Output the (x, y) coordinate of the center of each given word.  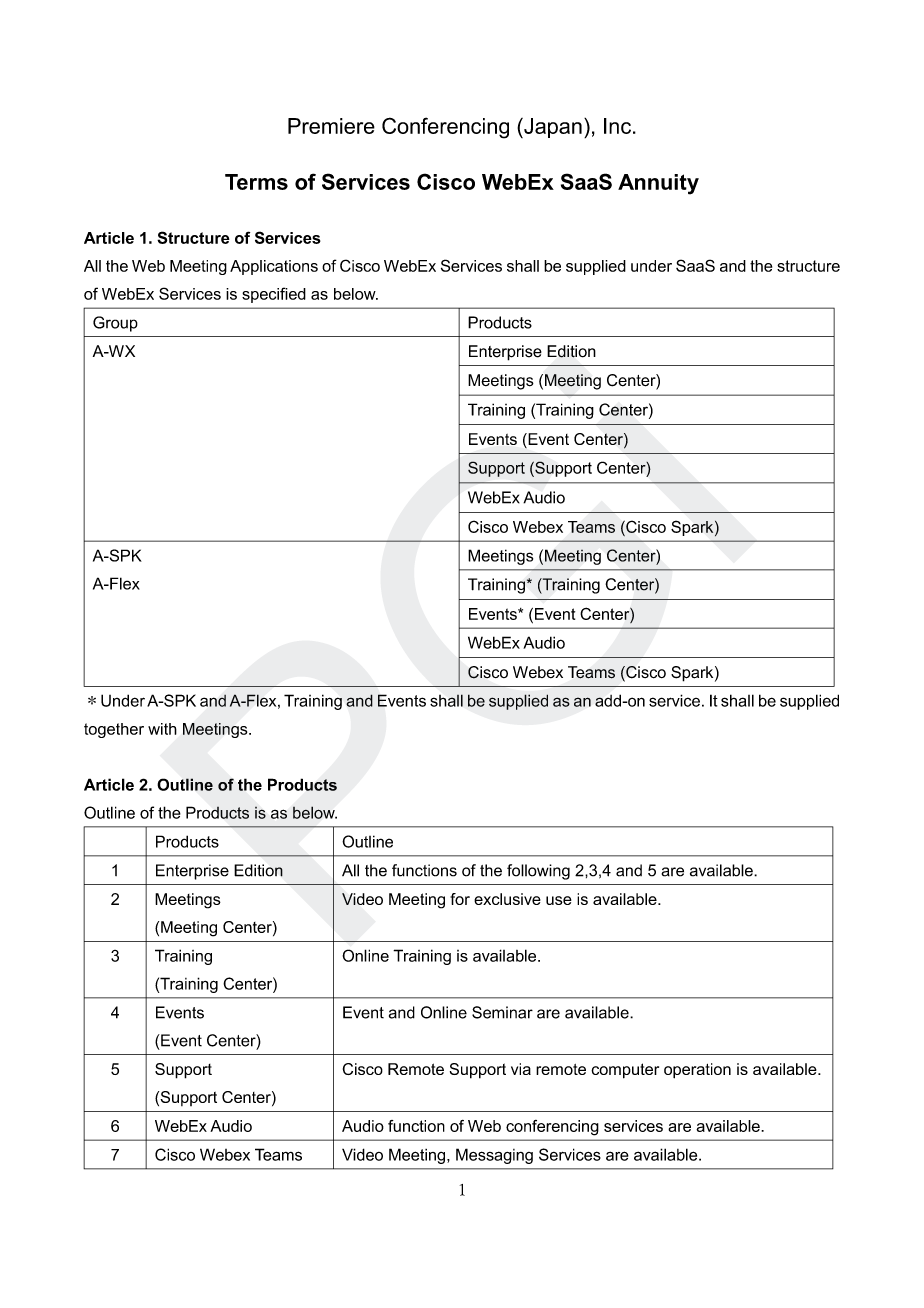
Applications (274, 267)
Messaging (494, 1156)
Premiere (331, 126)
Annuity (658, 184)
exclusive (507, 899)
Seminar (502, 1012)
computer (625, 1071)
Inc (619, 126)
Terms (256, 182)
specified (274, 295)
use (559, 900)
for (460, 899)
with (162, 729)
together (114, 730)
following (538, 872)
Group (115, 324)
